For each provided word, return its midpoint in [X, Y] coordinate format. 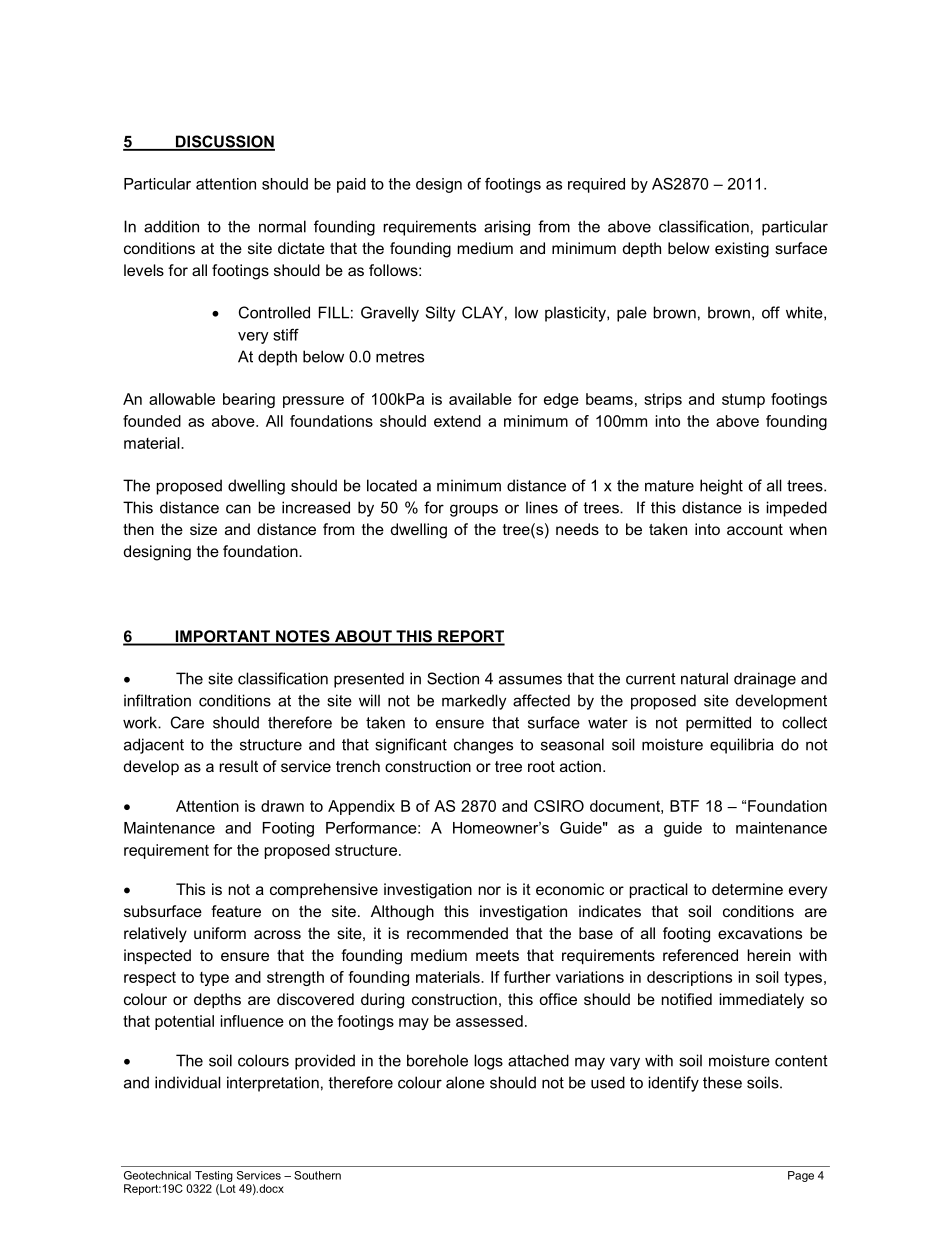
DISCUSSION [224, 142]
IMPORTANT [223, 637]
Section [453, 678]
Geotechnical [157, 1175]
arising [507, 228]
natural [704, 678]
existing [742, 250]
